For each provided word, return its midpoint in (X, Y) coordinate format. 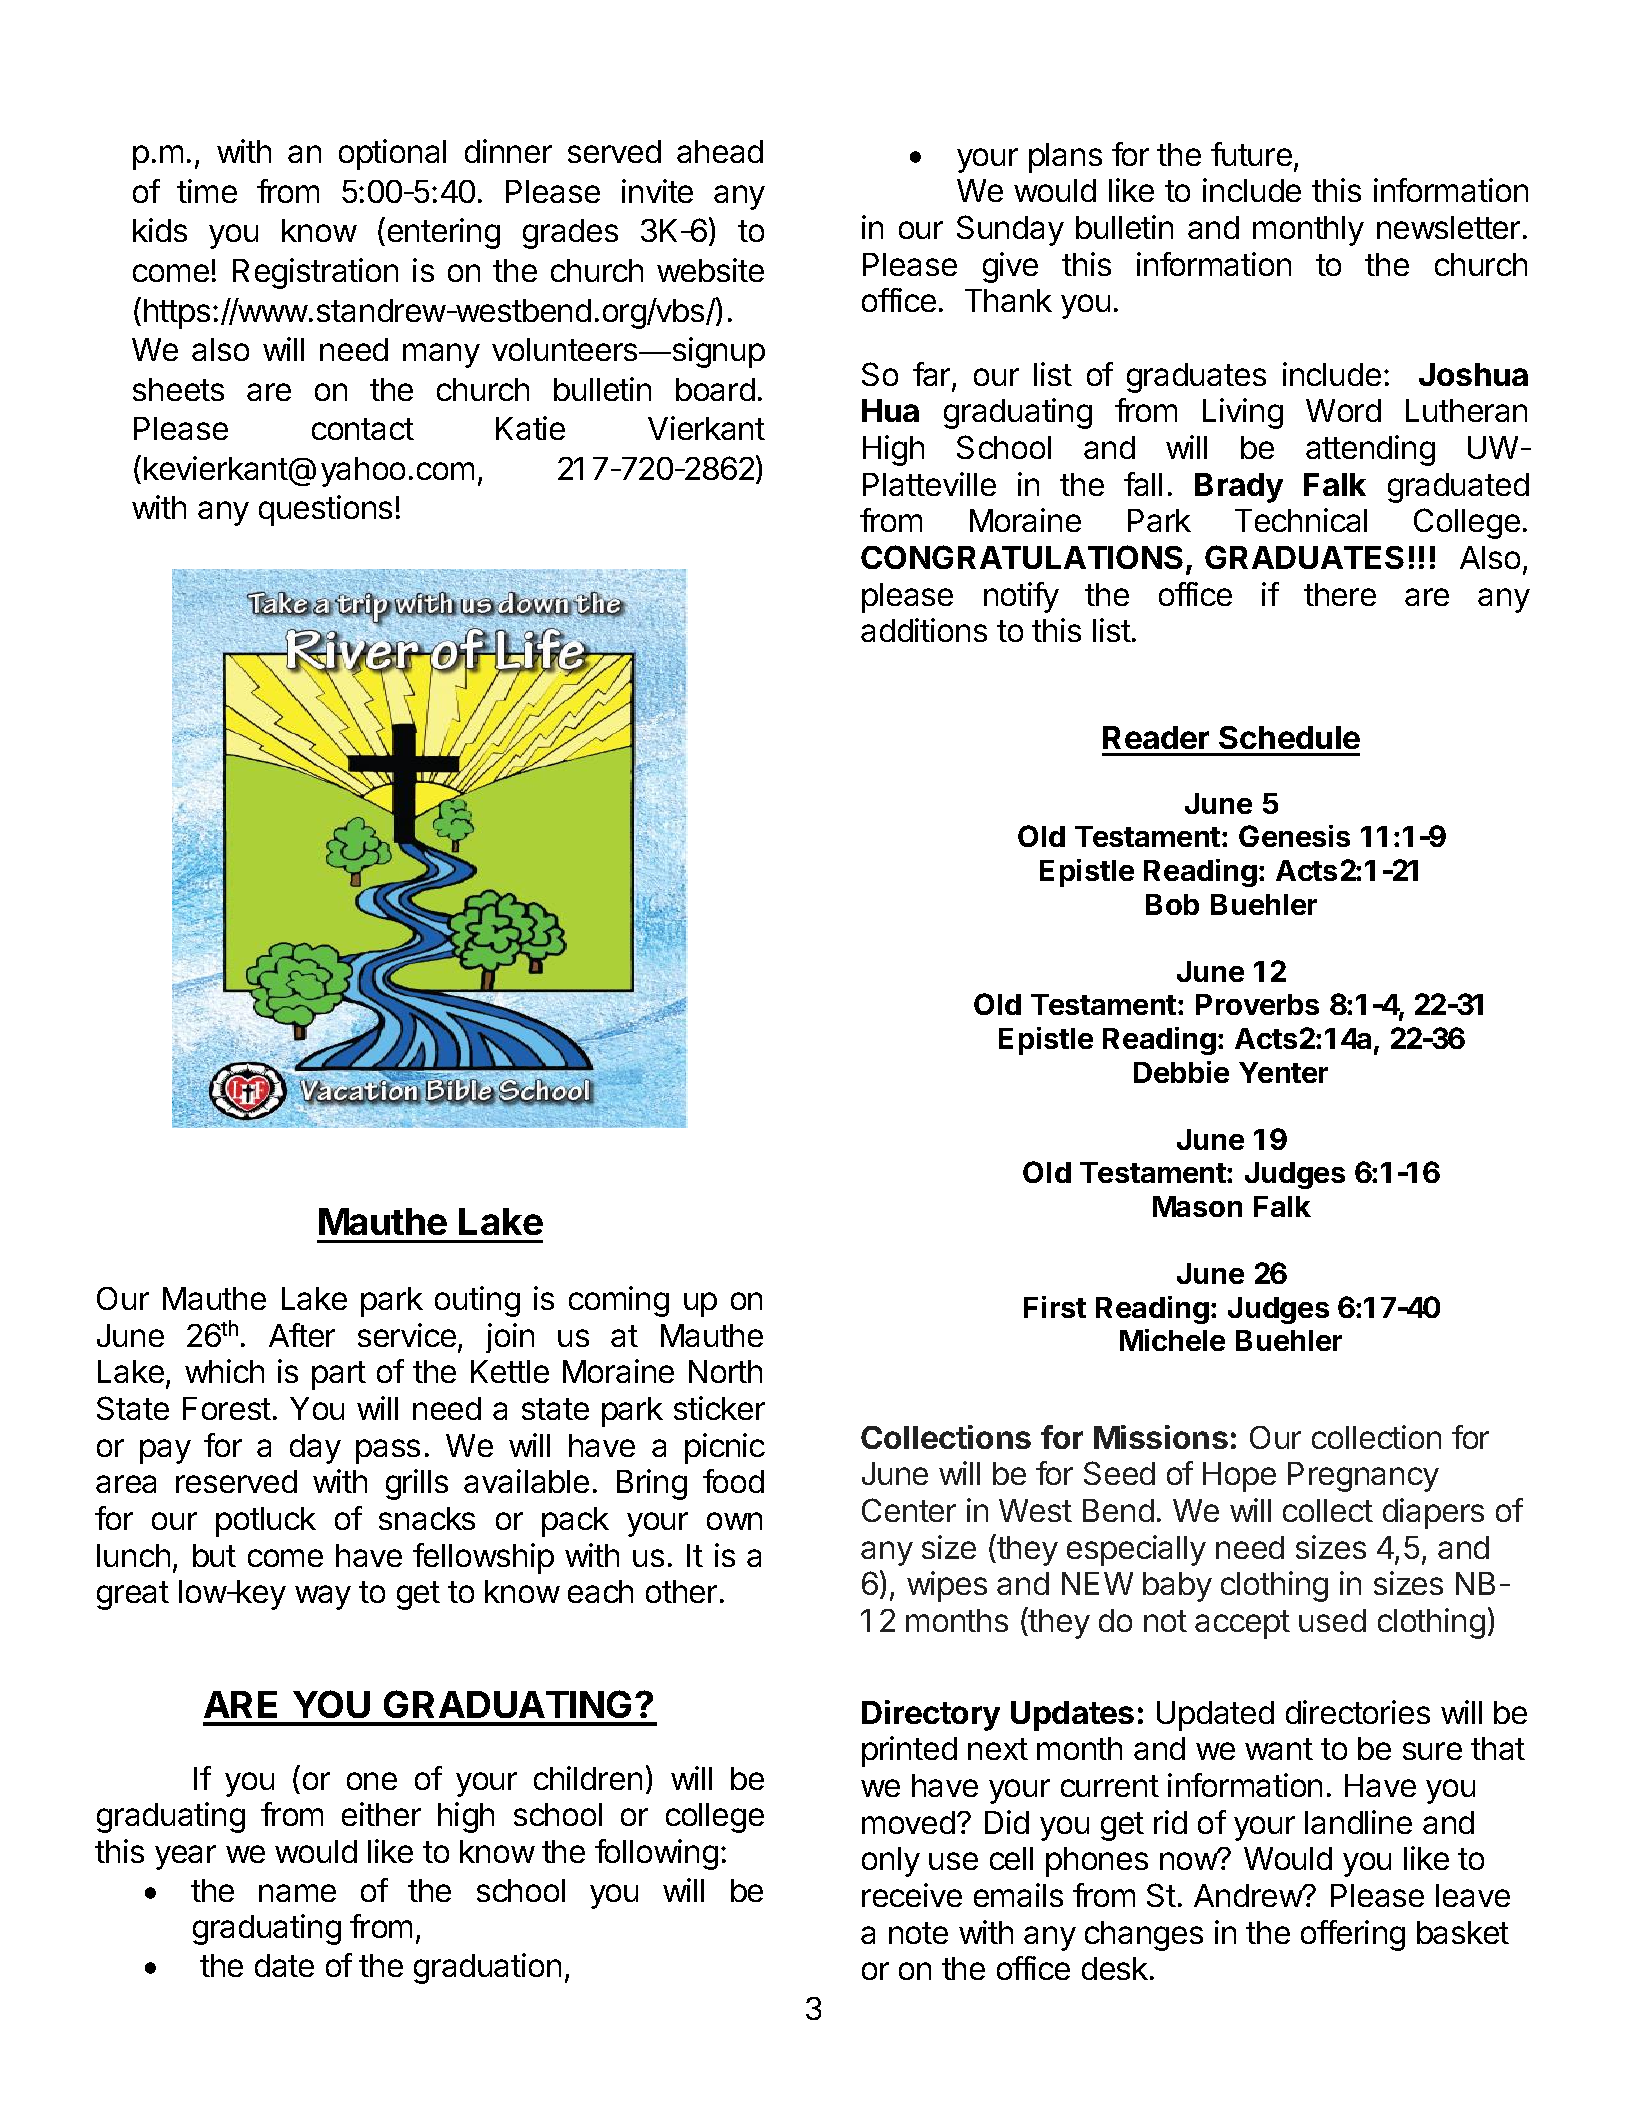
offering (1353, 1935)
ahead (720, 151)
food (733, 1481)
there (1340, 594)
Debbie (1181, 1072)
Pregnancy (1363, 1477)
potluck (266, 1522)
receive (912, 1895)
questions (325, 510)
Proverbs (1257, 1004)
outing (477, 1301)
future (1251, 154)
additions (924, 630)
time (207, 191)
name (297, 1893)
